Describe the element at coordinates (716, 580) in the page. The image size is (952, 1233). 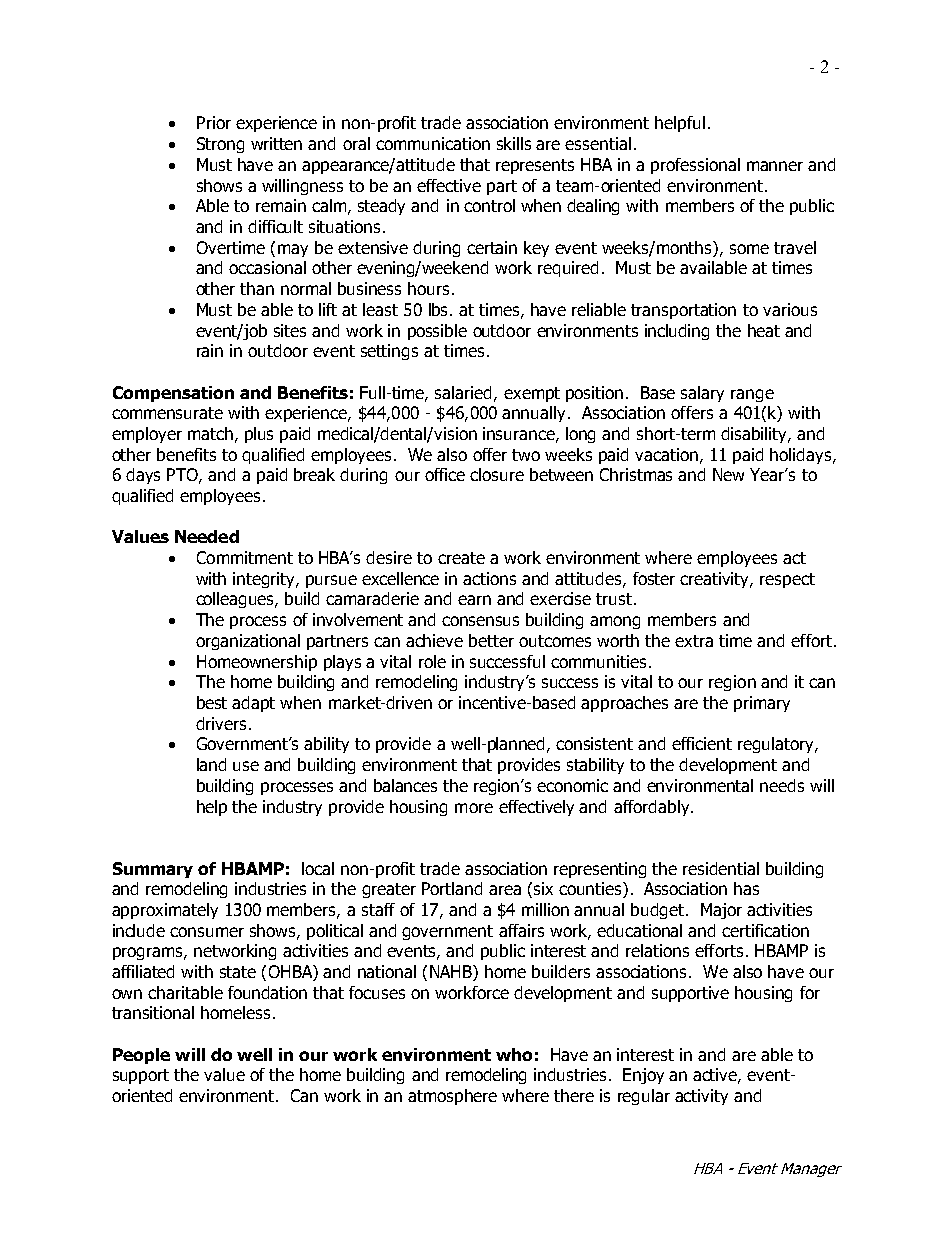
I see `creativity` at that location.
